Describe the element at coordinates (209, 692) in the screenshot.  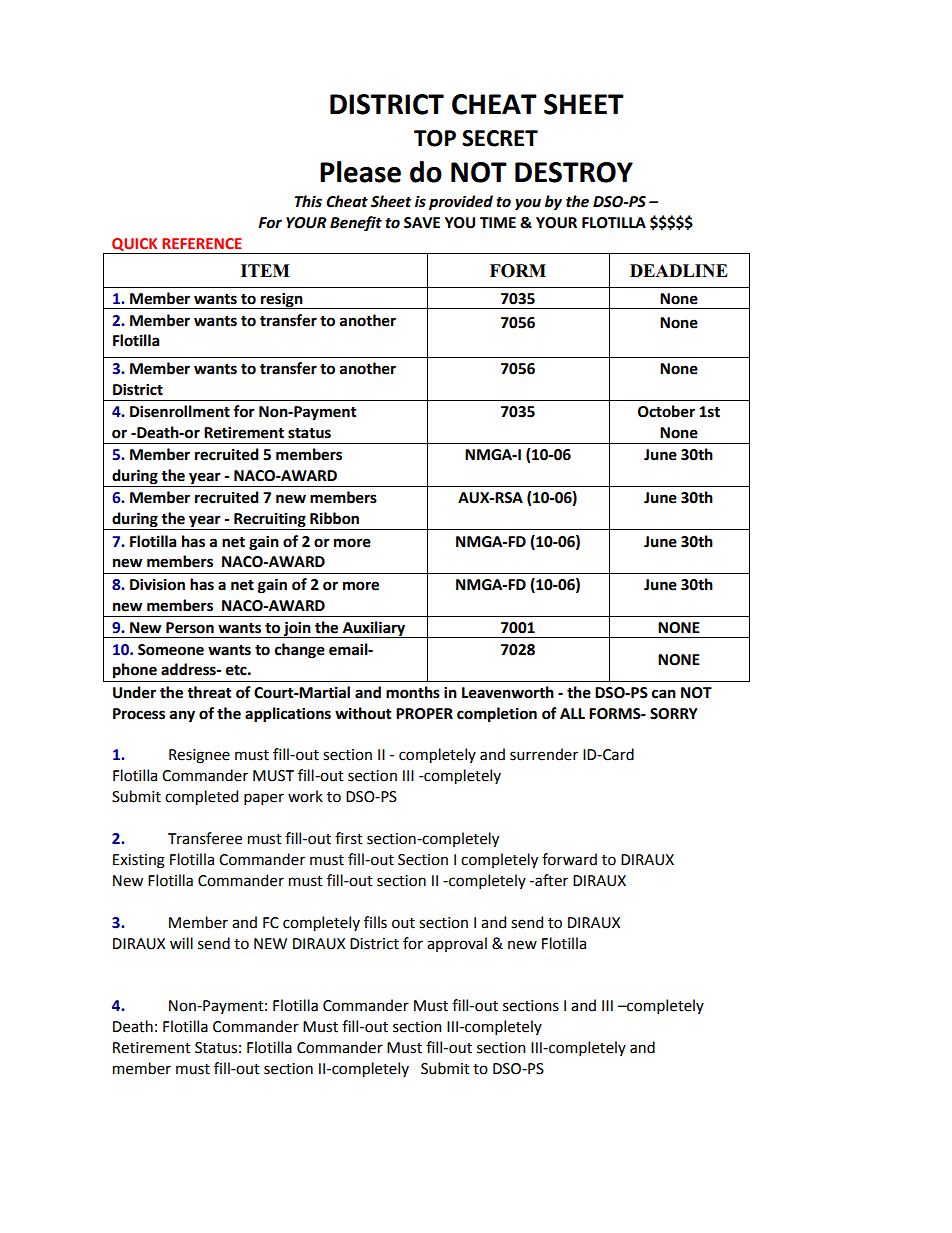
I see `threat` at that location.
